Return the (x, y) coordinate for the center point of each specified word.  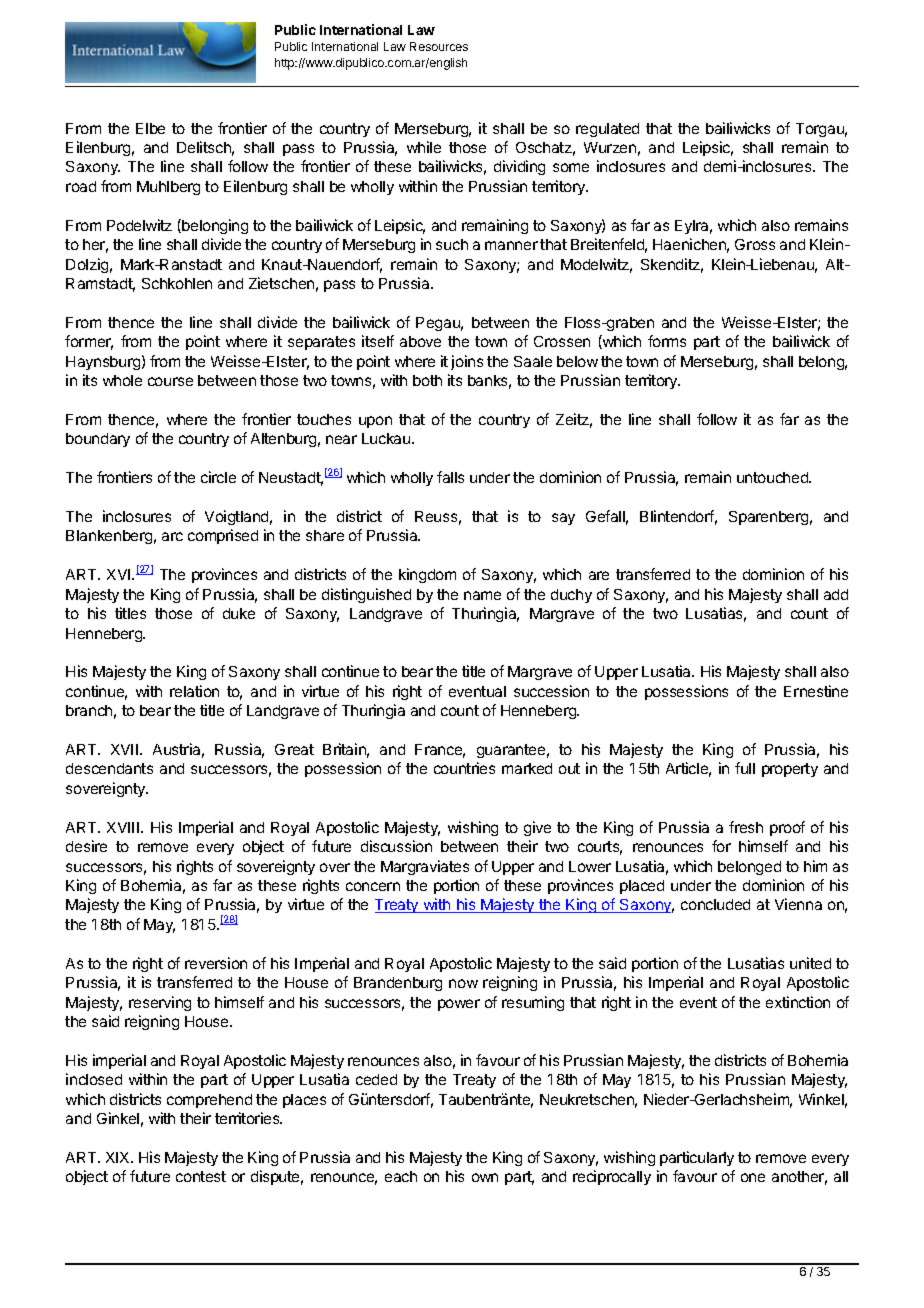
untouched (773, 477)
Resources (439, 46)
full (745, 768)
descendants (109, 768)
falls (450, 477)
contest (201, 1176)
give (537, 828)
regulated (607, 130)
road (81, 186)
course (170, 381)
